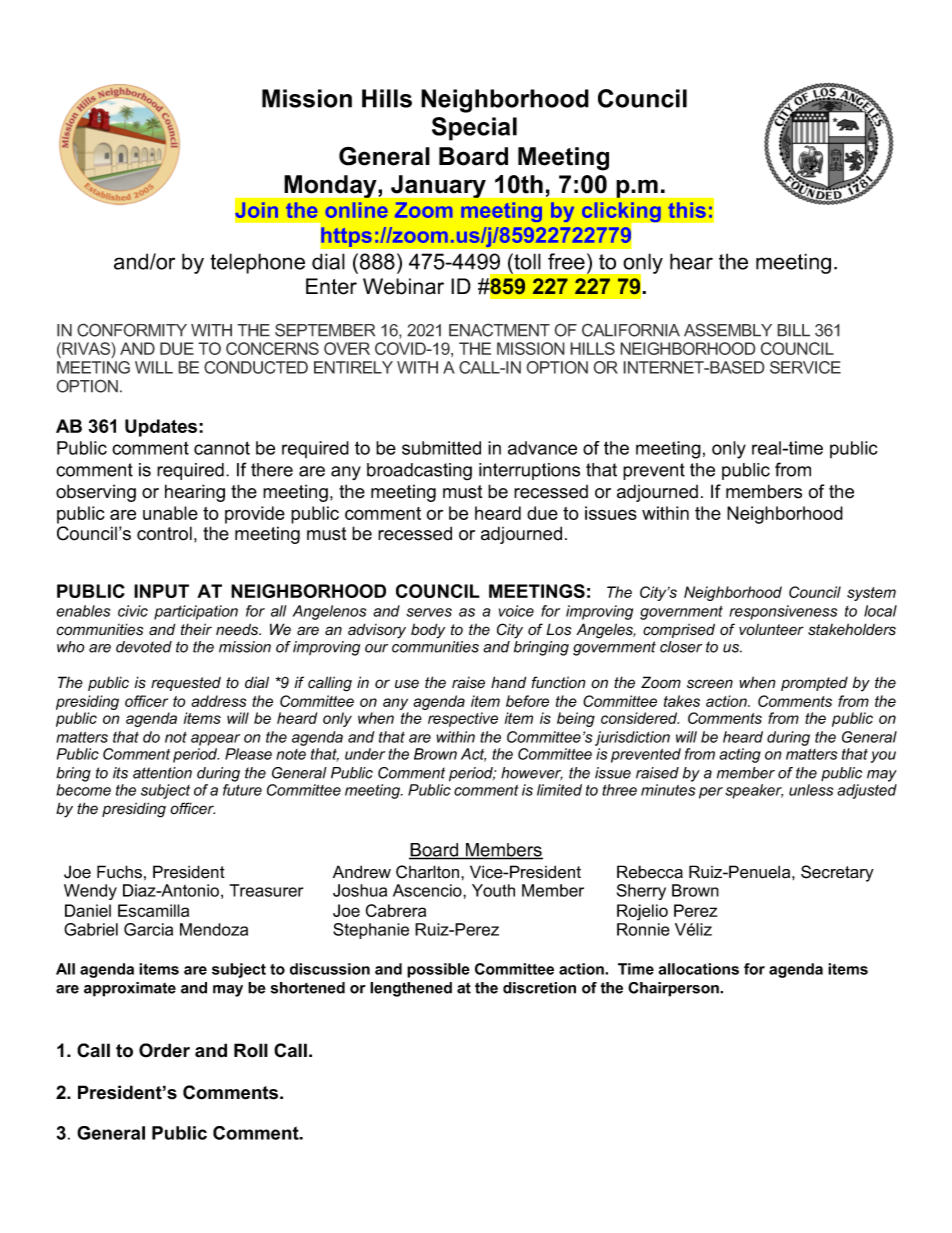 This image has width=952, height=1233. Describe the element at coordinates (516, 611) in the image. I see `voice` at that location.
